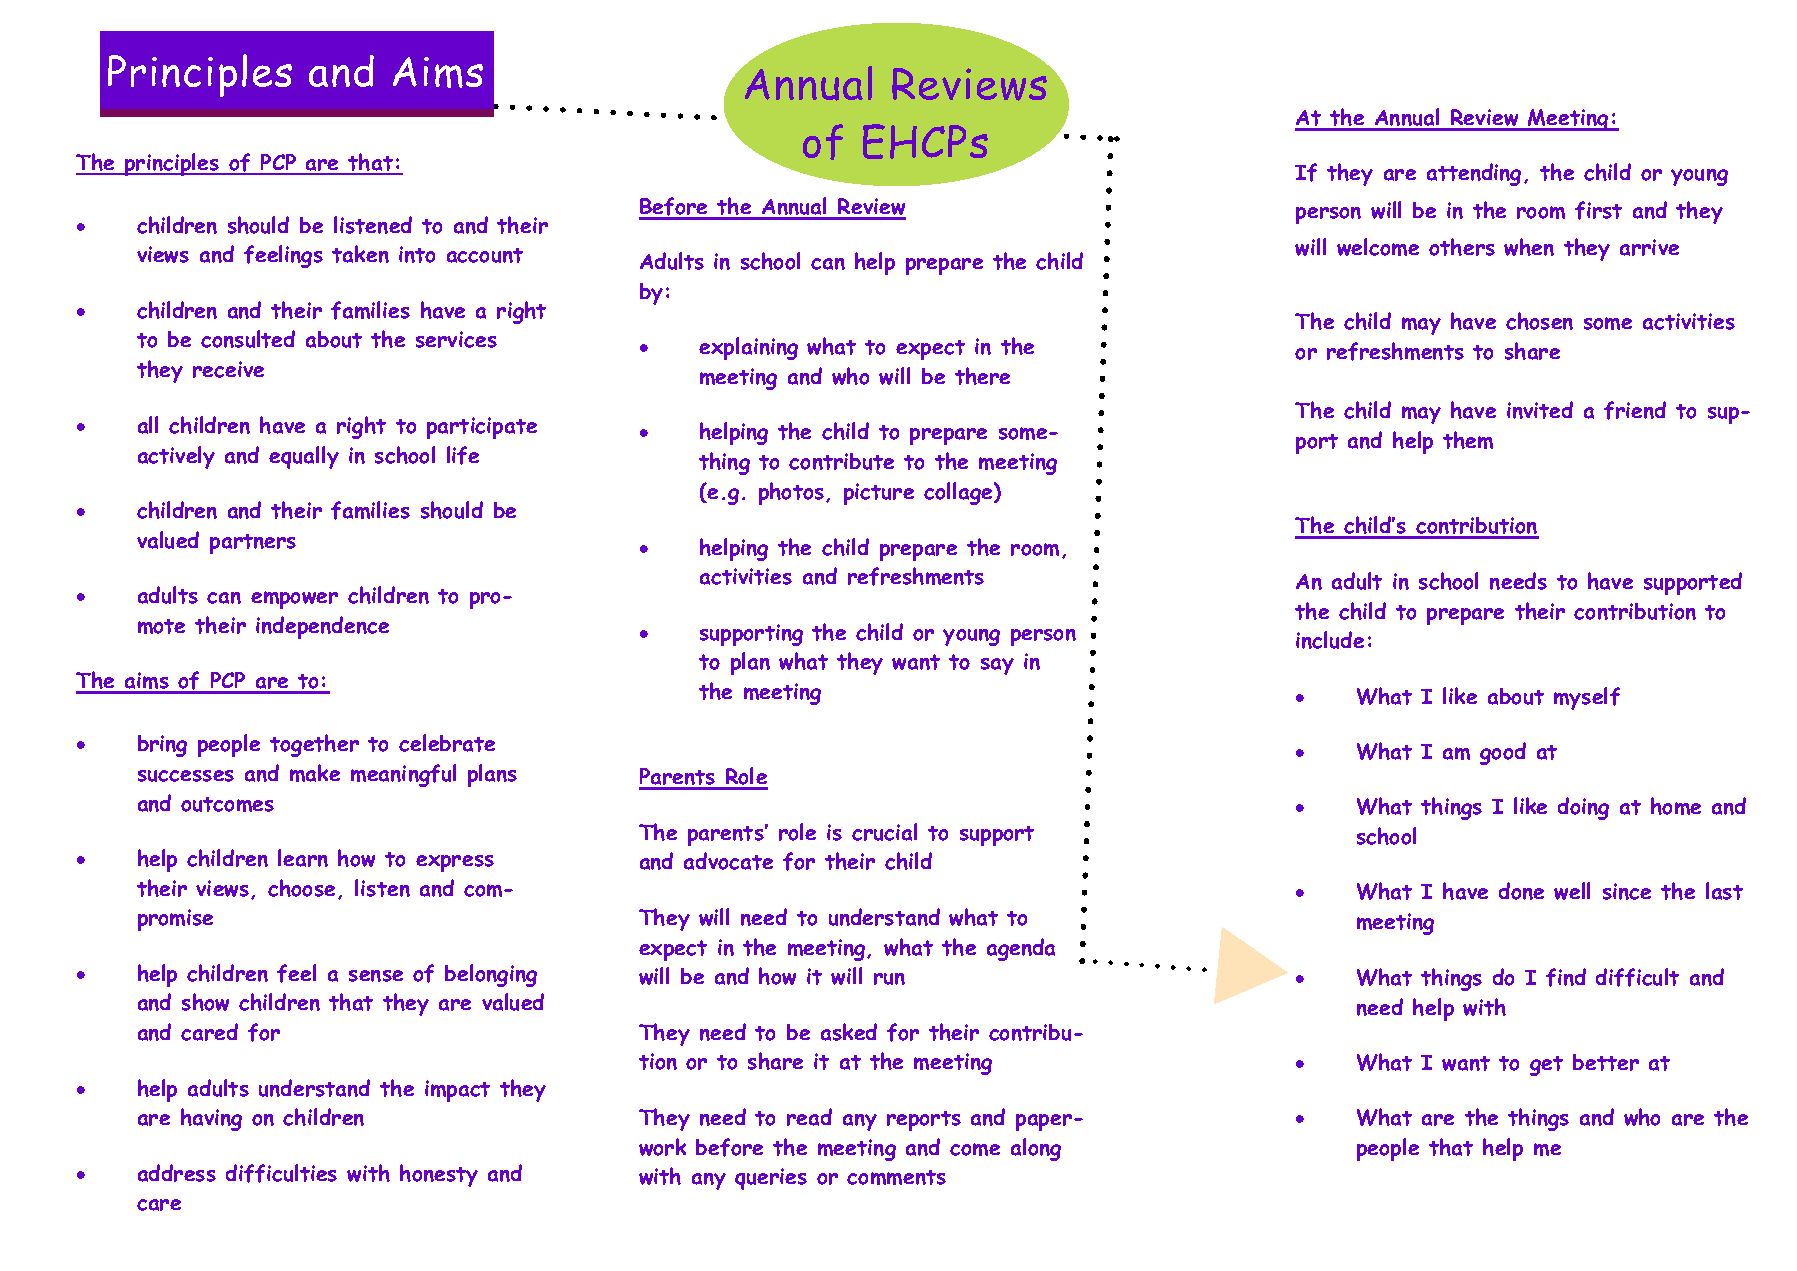  Describe the element at coordinates (360, 254) in the screenshot. I see `taken` at that location.
